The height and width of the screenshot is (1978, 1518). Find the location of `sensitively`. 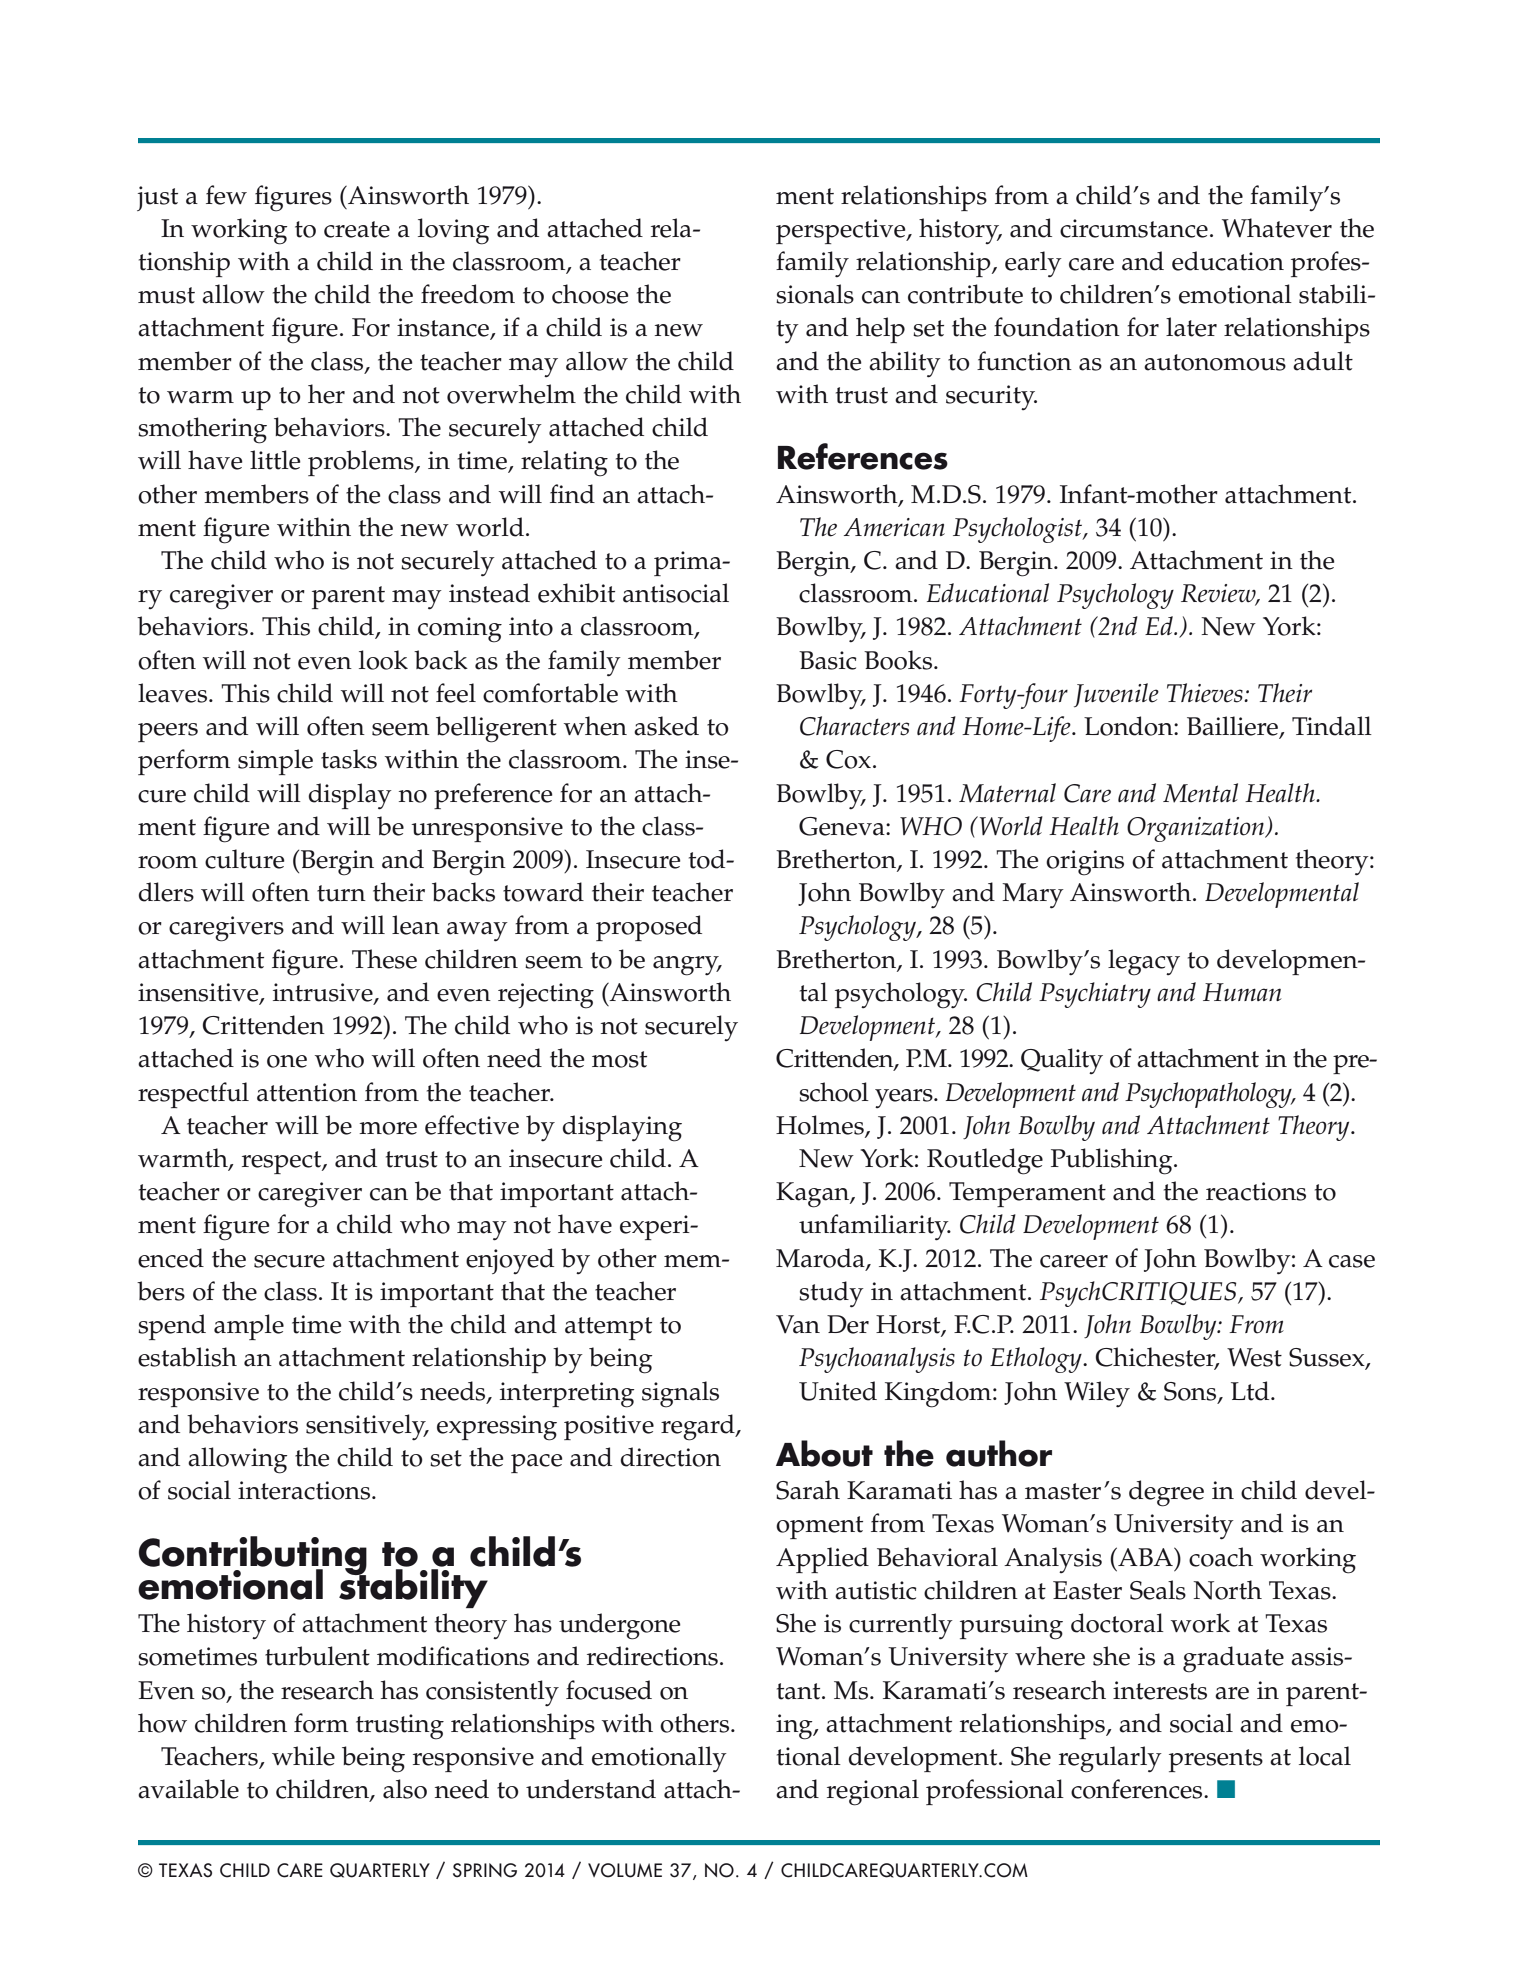

sensitively is located at coordinates (367, 1427).
